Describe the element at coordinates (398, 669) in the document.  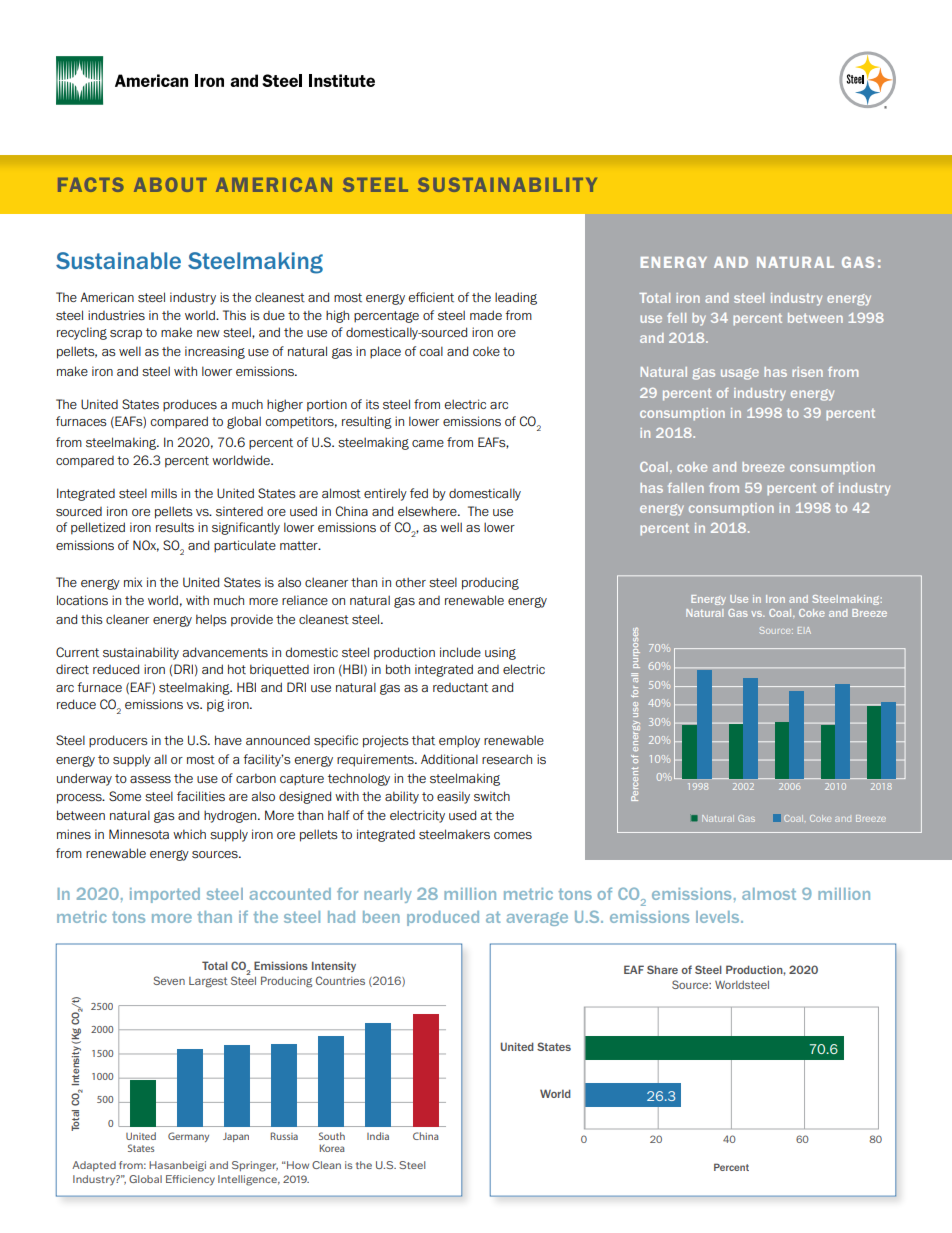
I see `both` at that location.
